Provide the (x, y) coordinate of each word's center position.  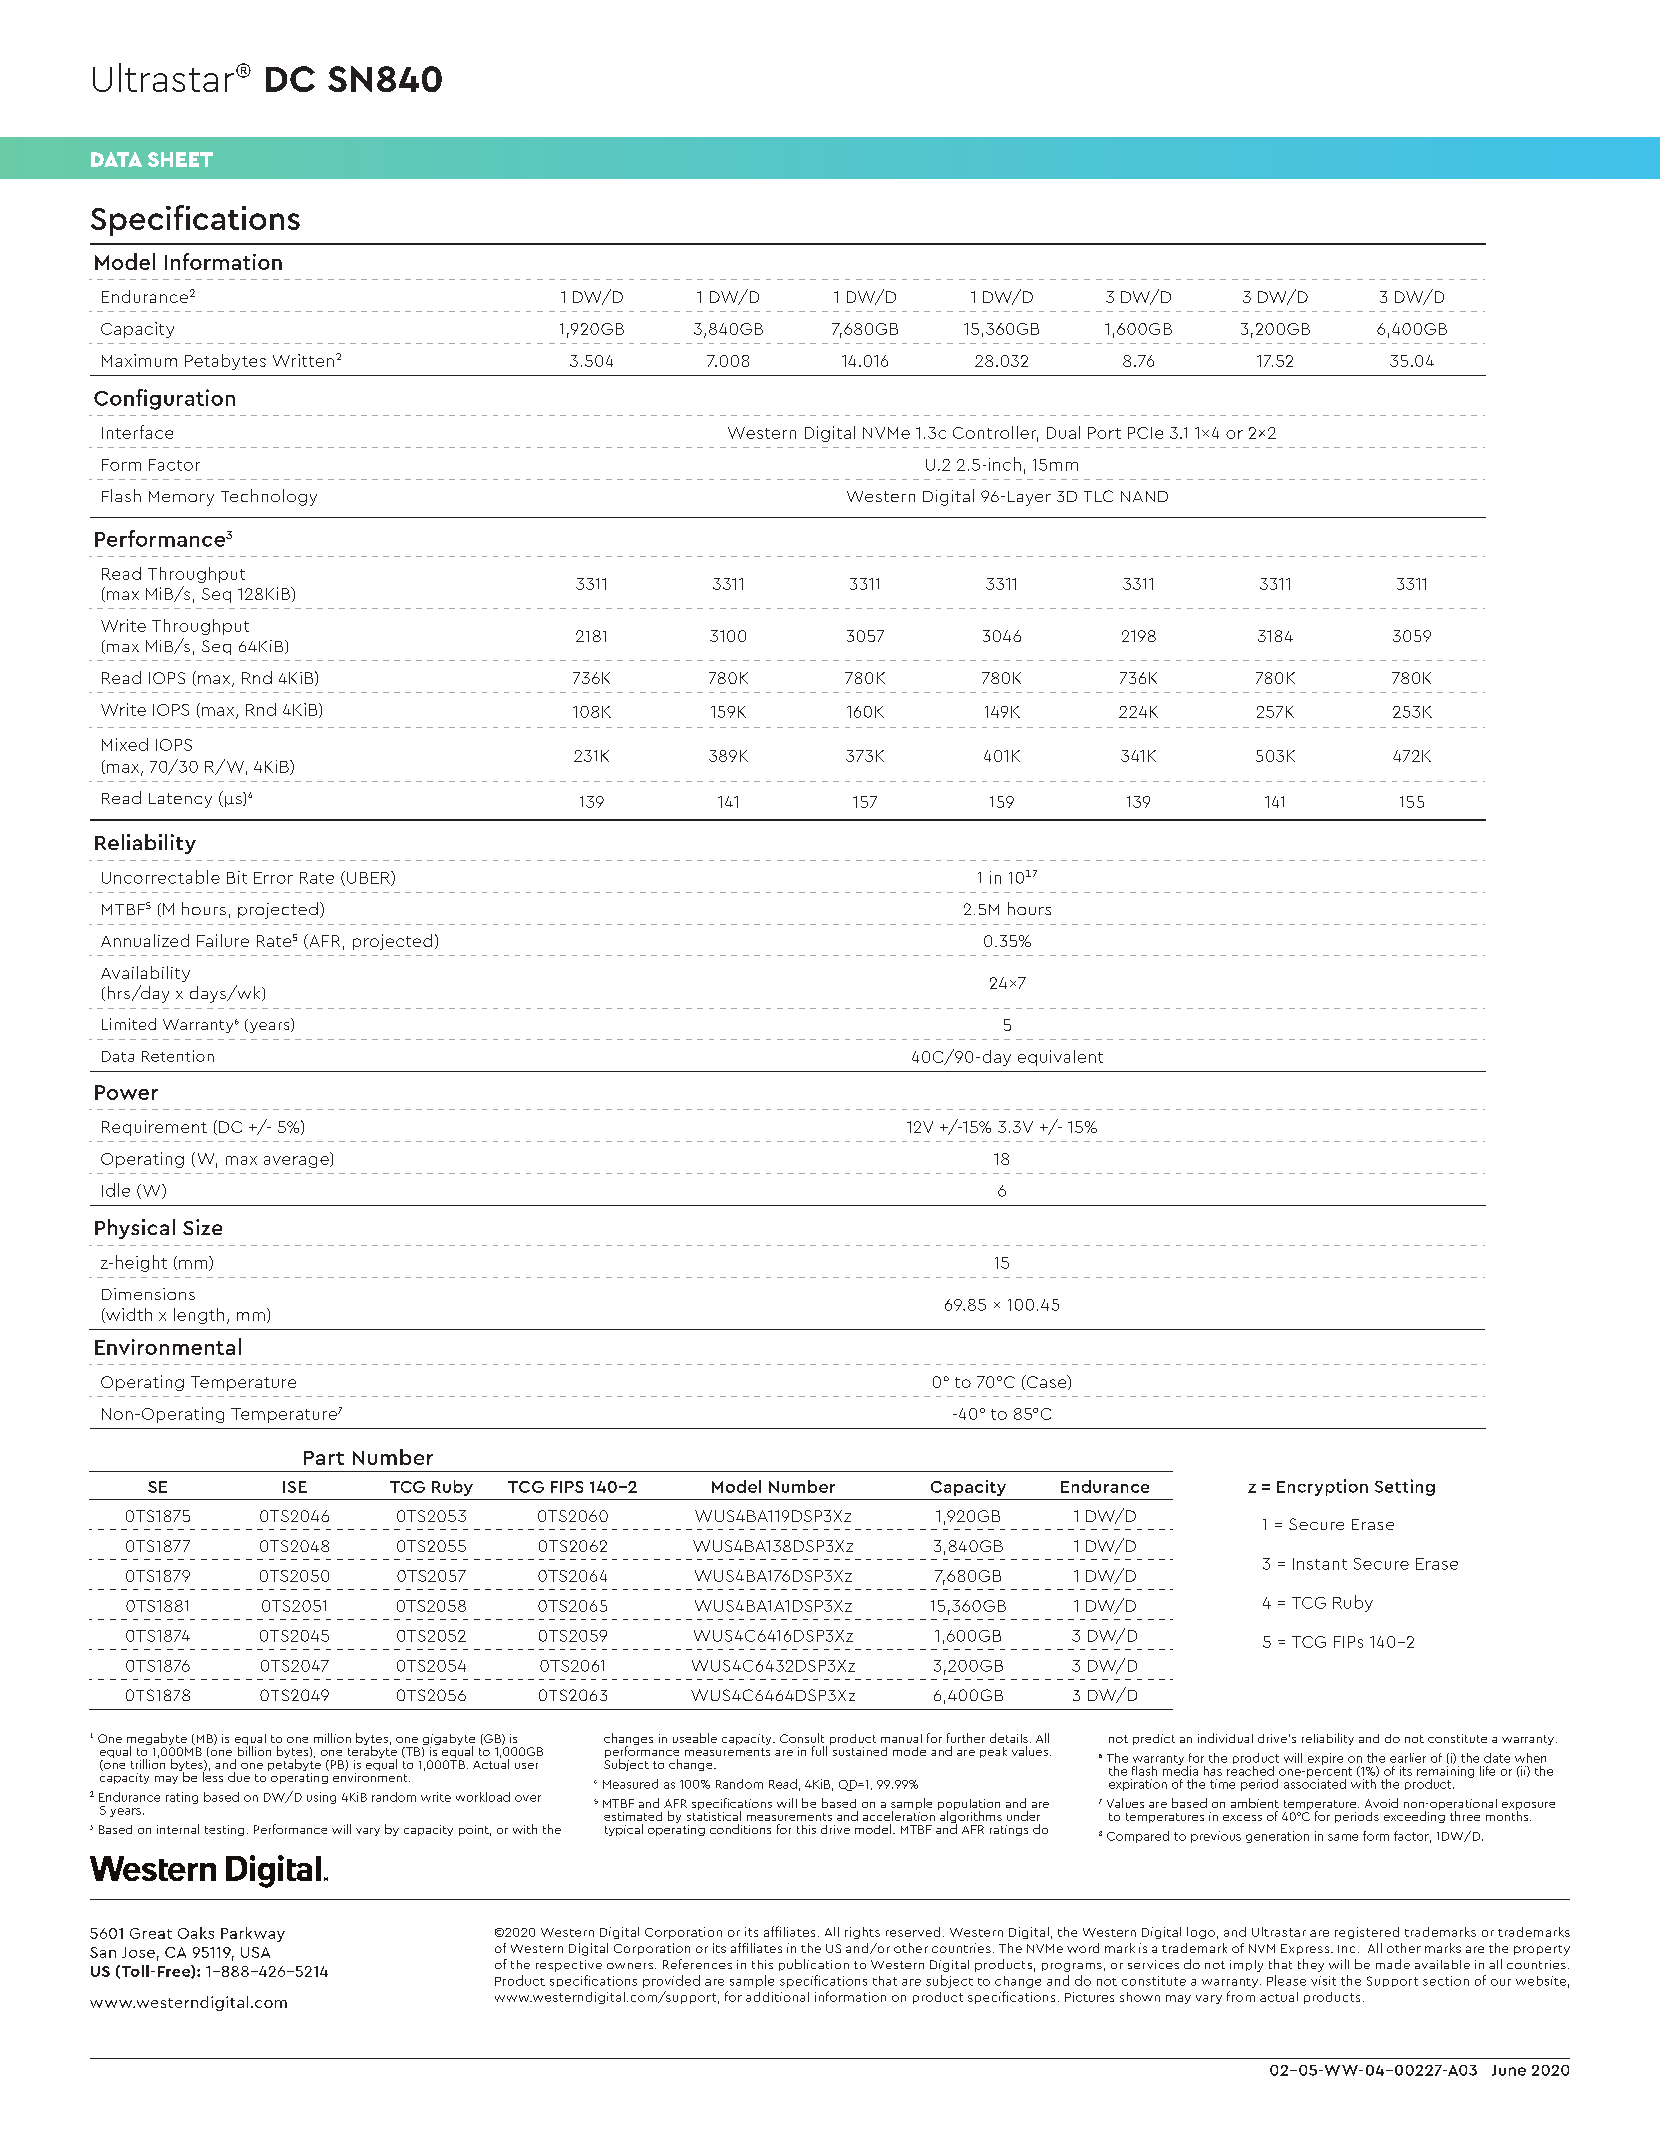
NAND (1144, 496)
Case (1047, 1382)
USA (255, 1952)
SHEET (180, 159)
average (297, 1162)
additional (777, 1997)
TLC (1098, 496)
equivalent (1060, 1058)
